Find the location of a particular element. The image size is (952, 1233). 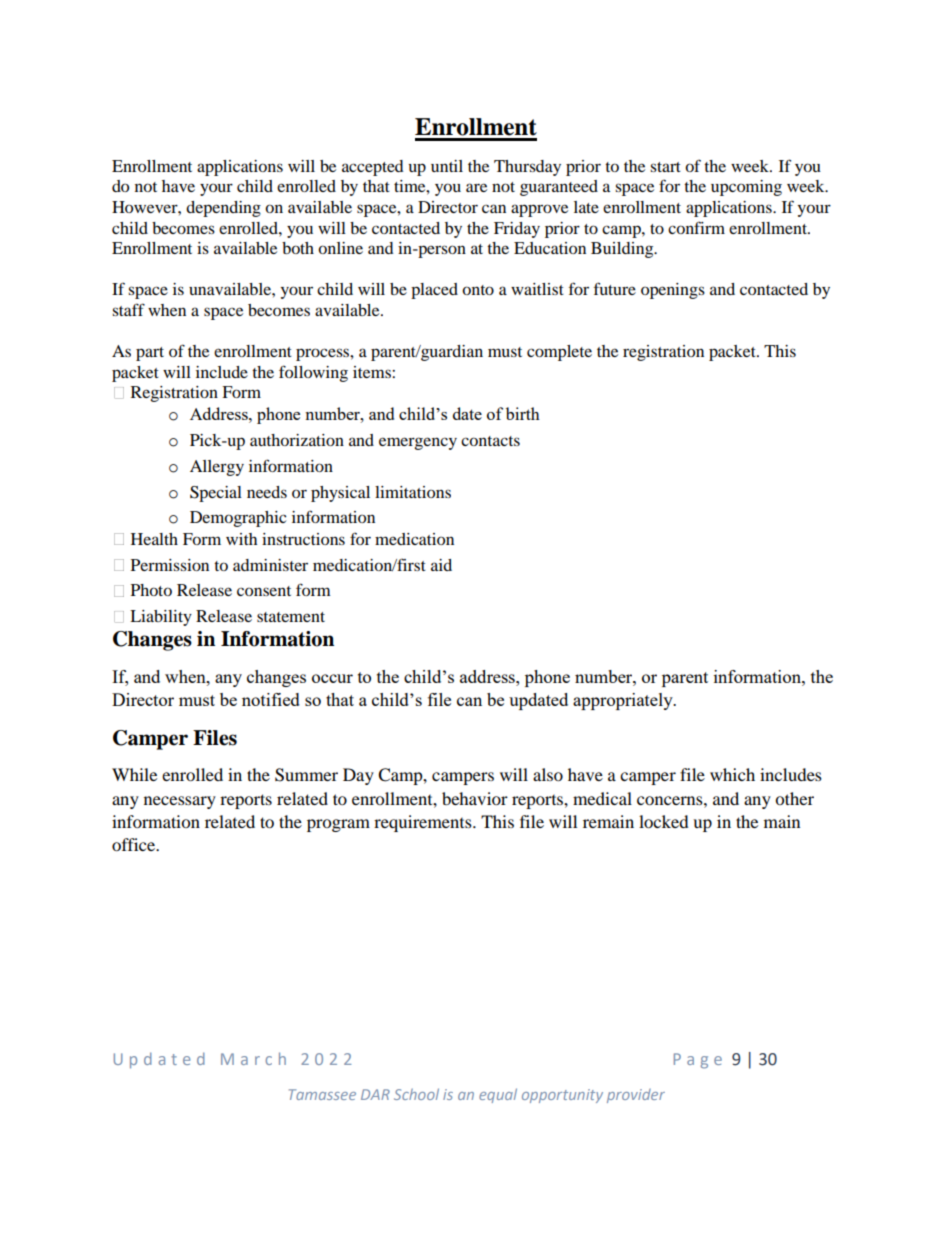

Liability is located at coordinates (161, 618).
